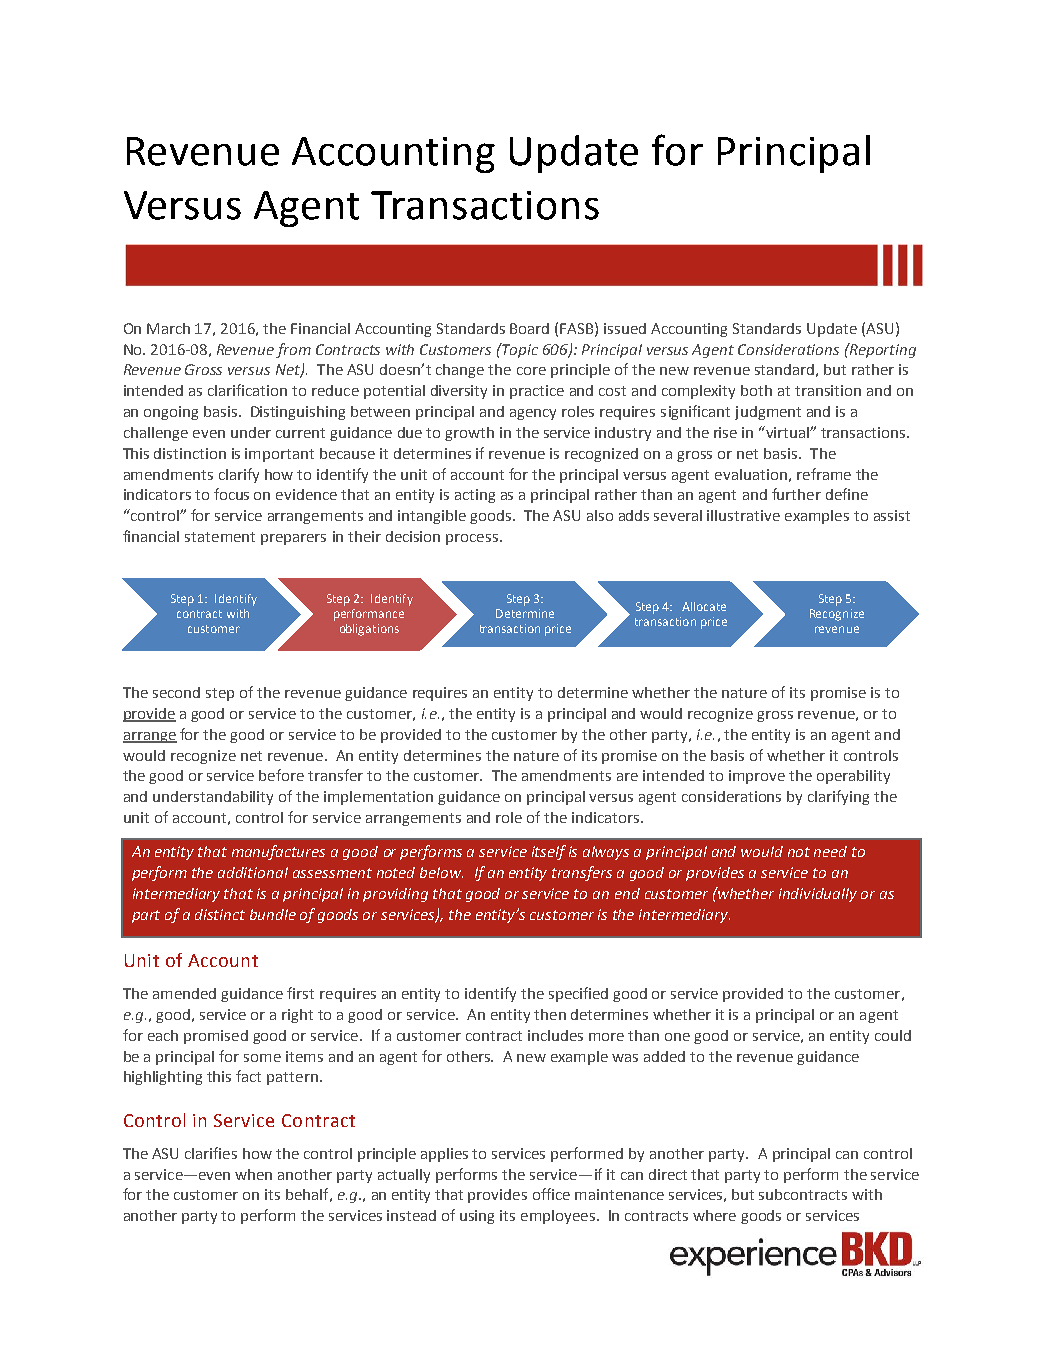 Image resolution: width=1043 pixels, height=1350 pixels. Describe the element at coordinates (830, 851) in the screenshot. I see `need` at that location.
